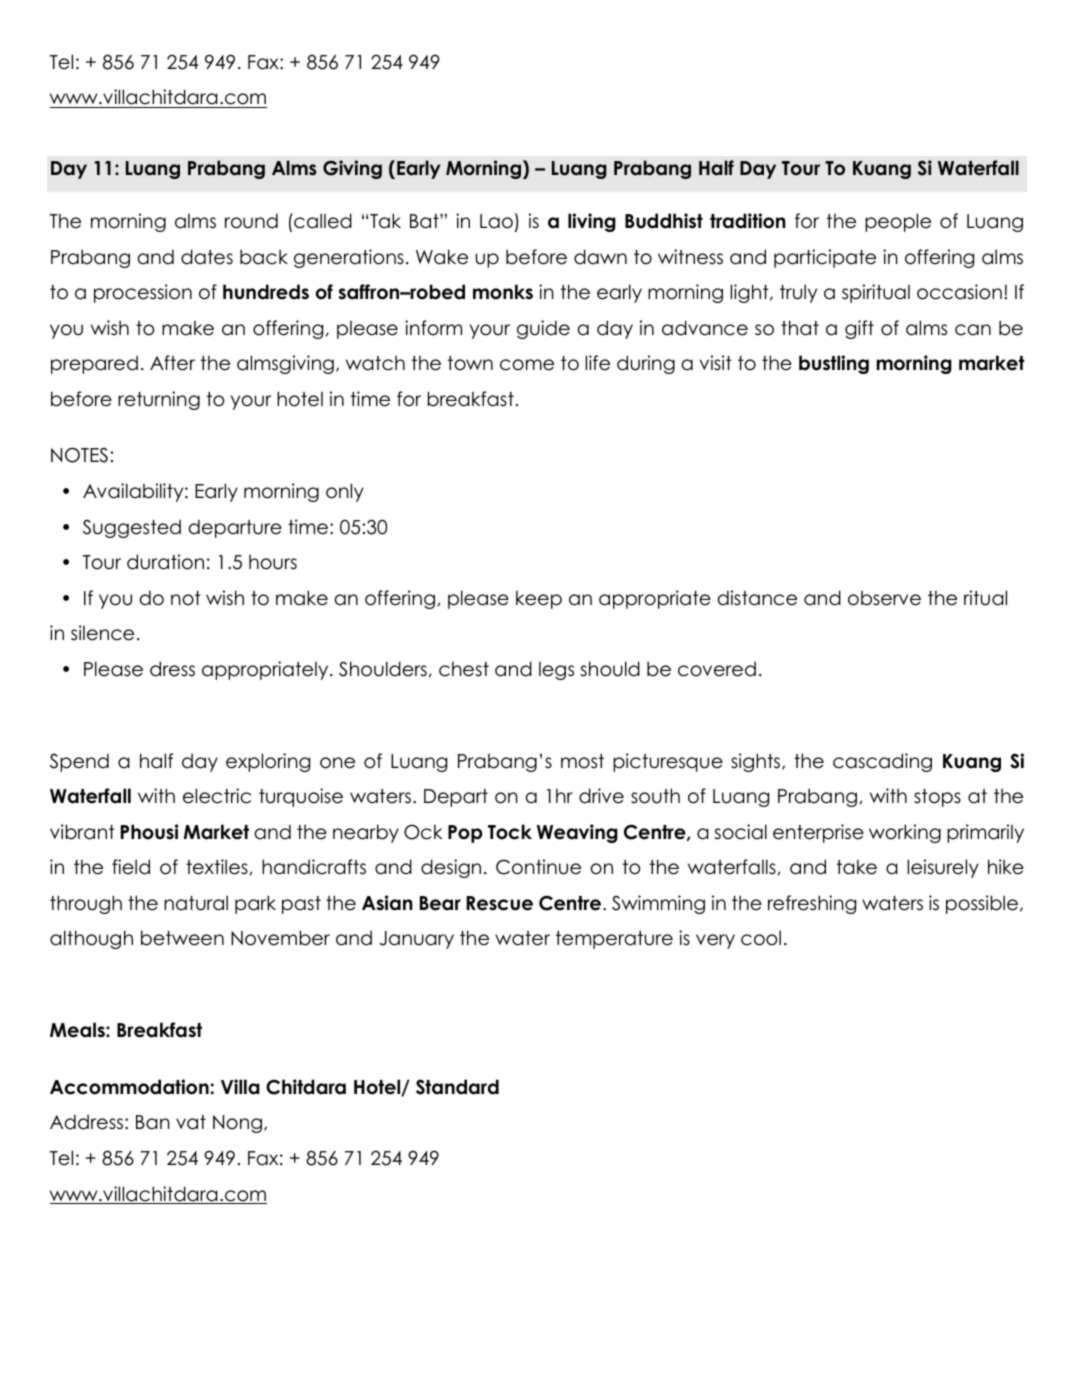 This page has width=1074, height=1390. I want to click on vat, so click(191, 1122).
